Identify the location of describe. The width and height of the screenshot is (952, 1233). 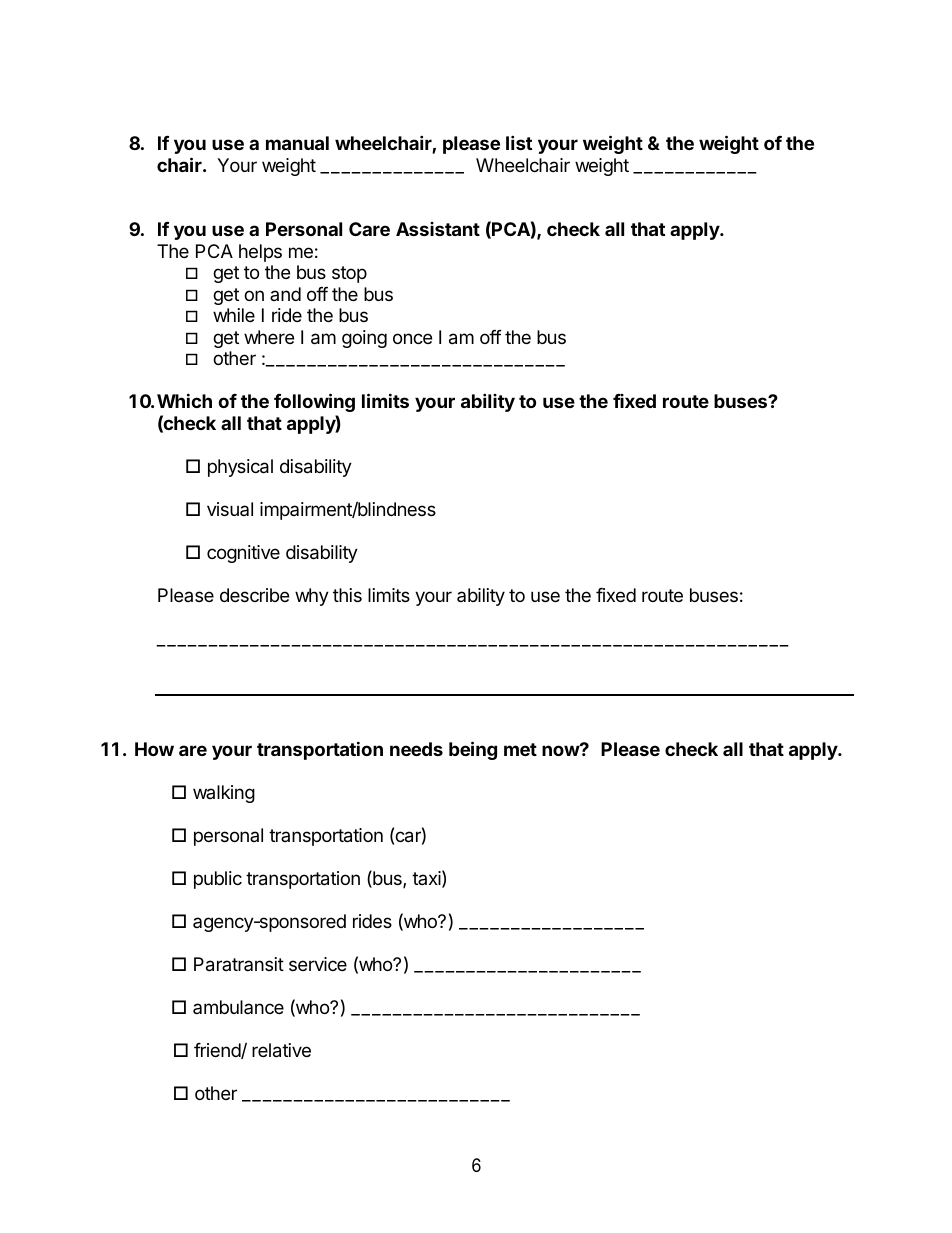
(254, 595).
